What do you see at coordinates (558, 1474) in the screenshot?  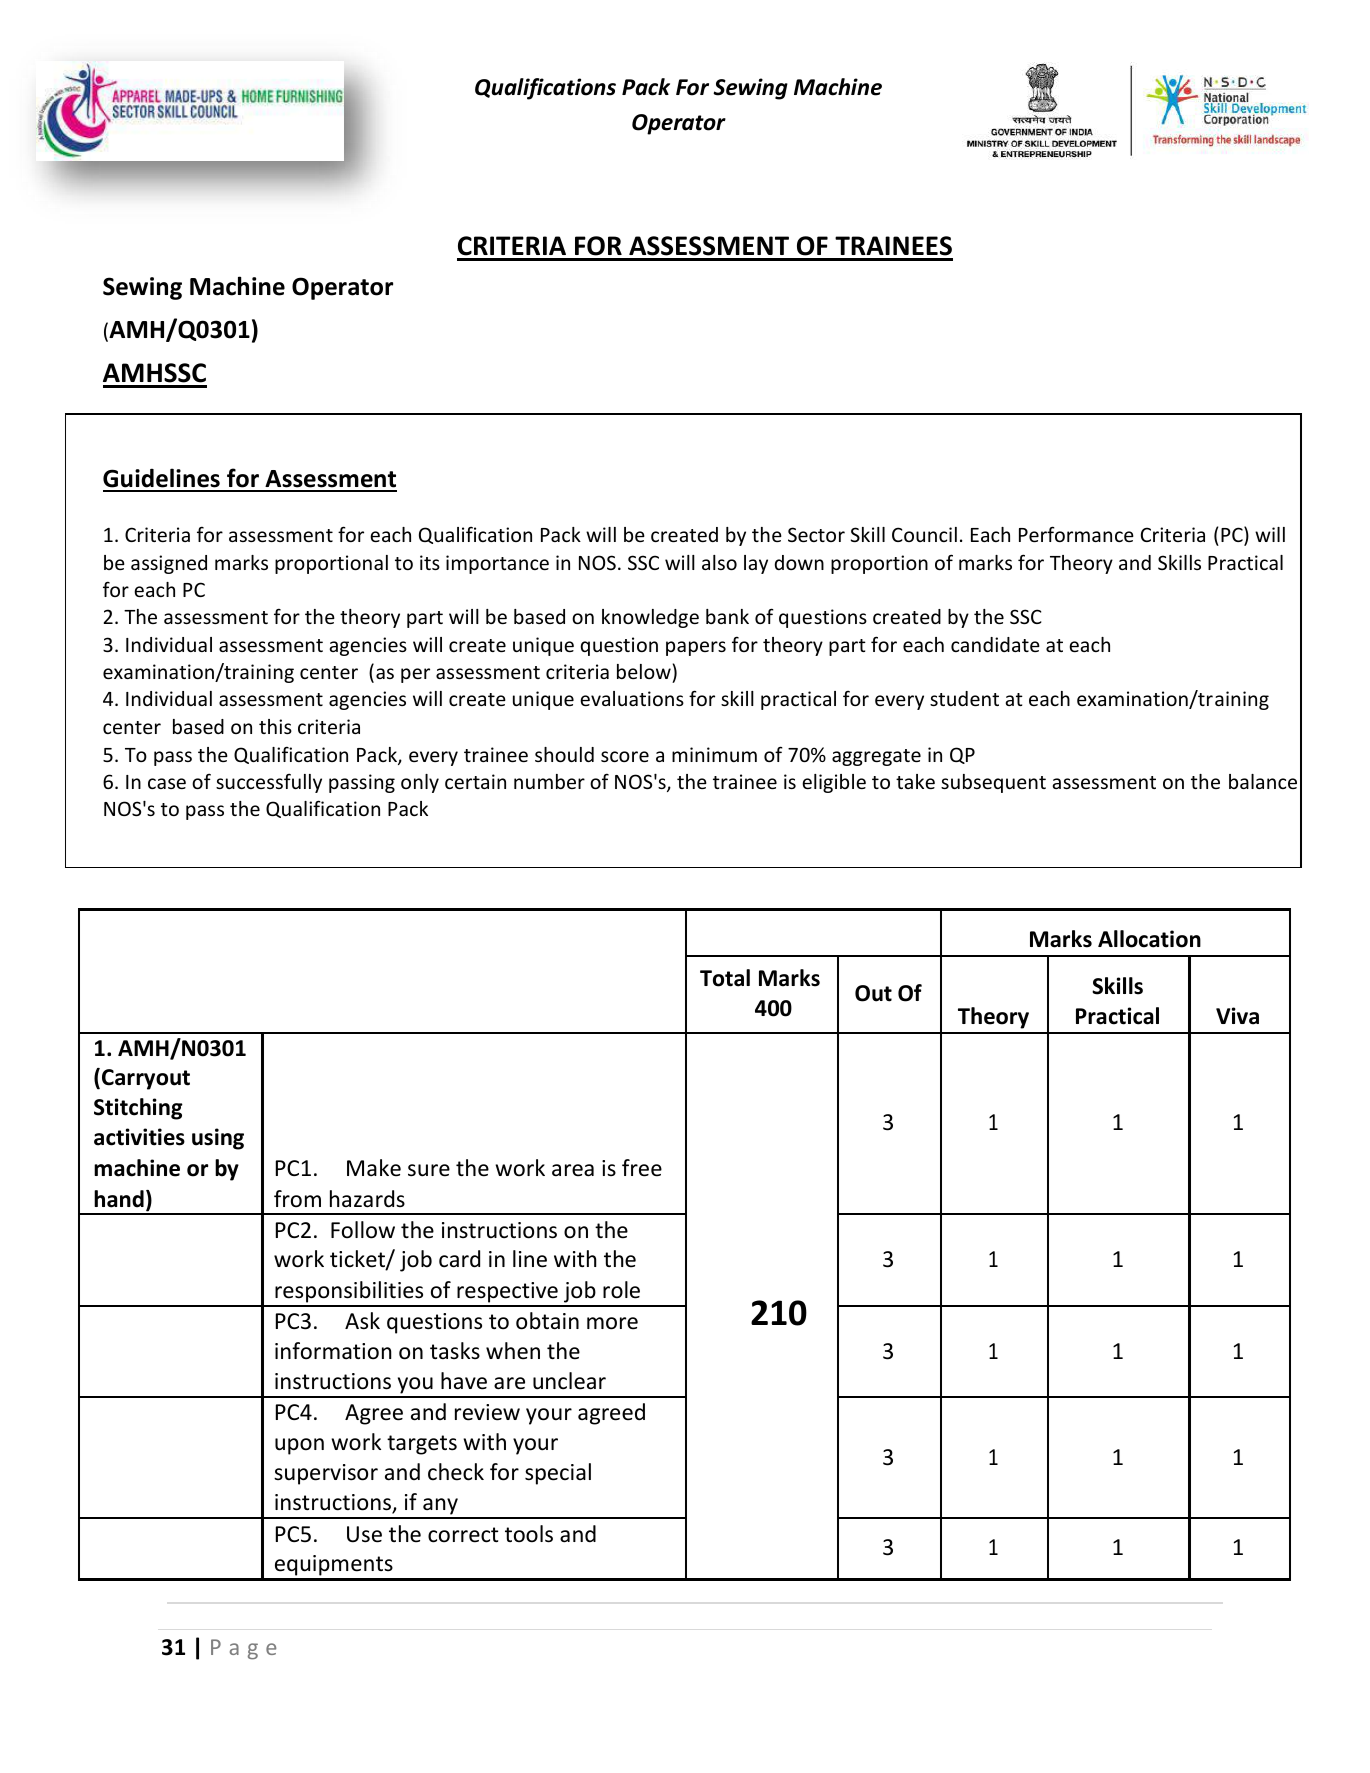 I see `special` at bounding box center [558, 1474].
